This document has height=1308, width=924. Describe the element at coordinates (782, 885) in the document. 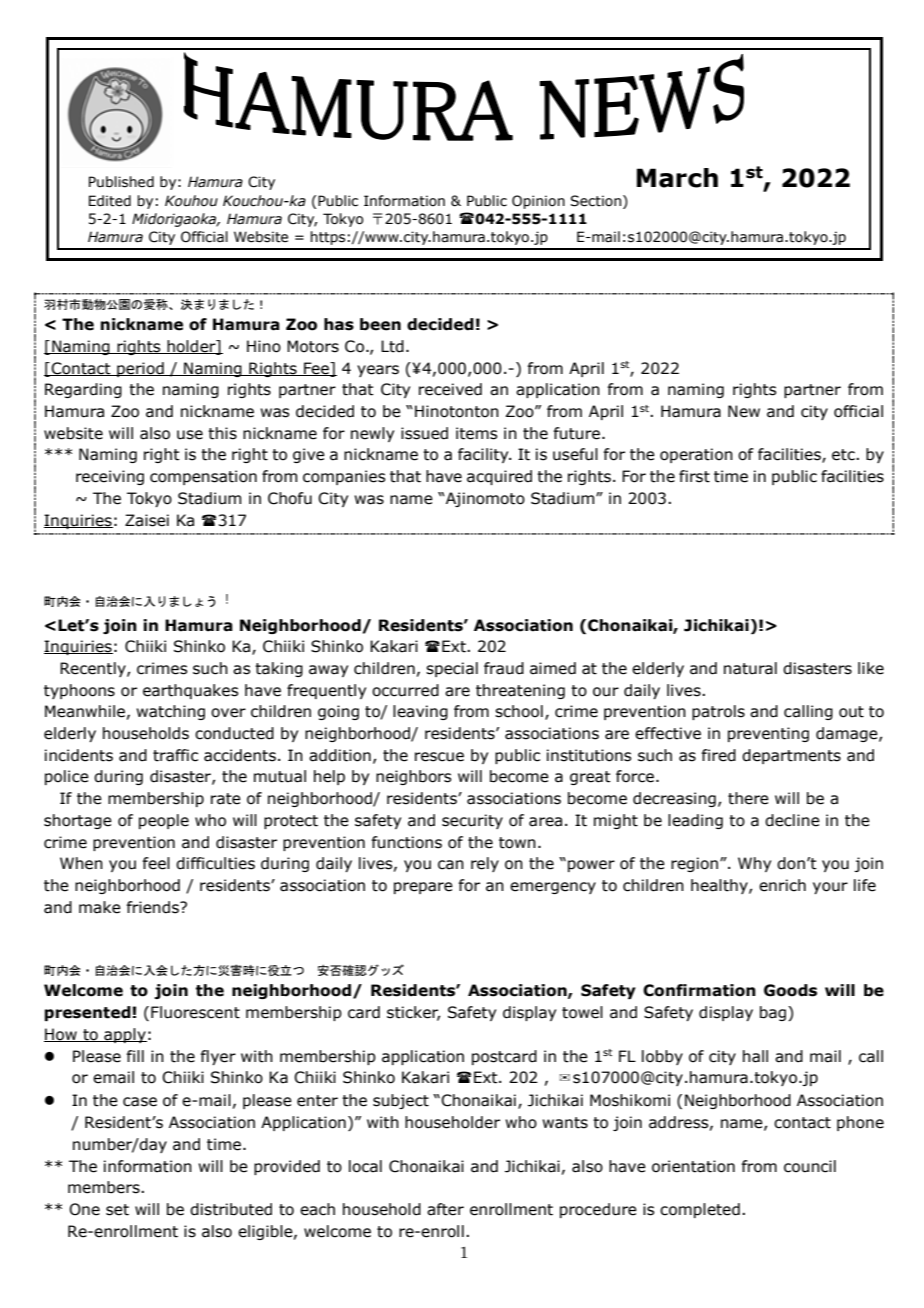

I see `enrich` at that location.
